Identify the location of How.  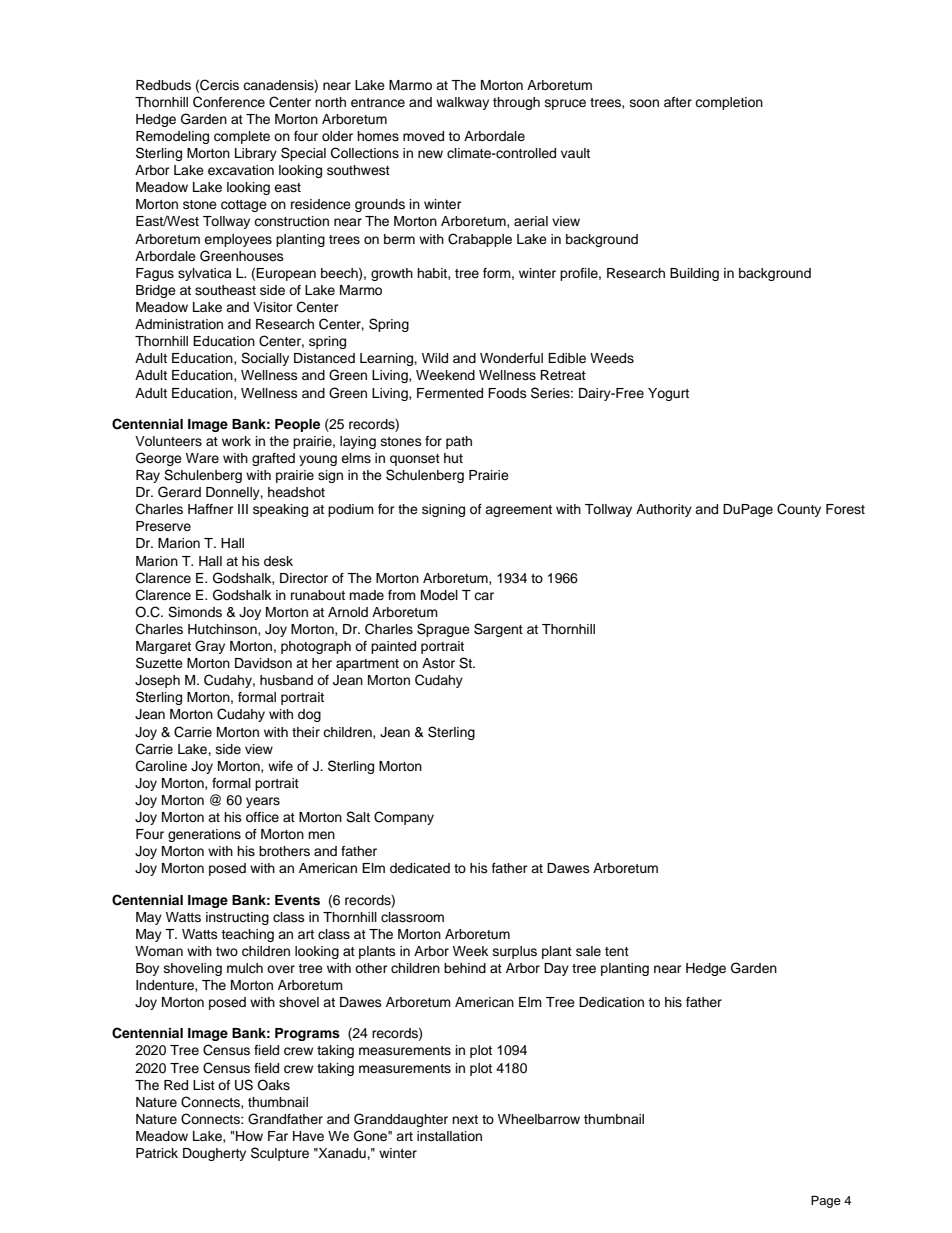
(249, 1136).
